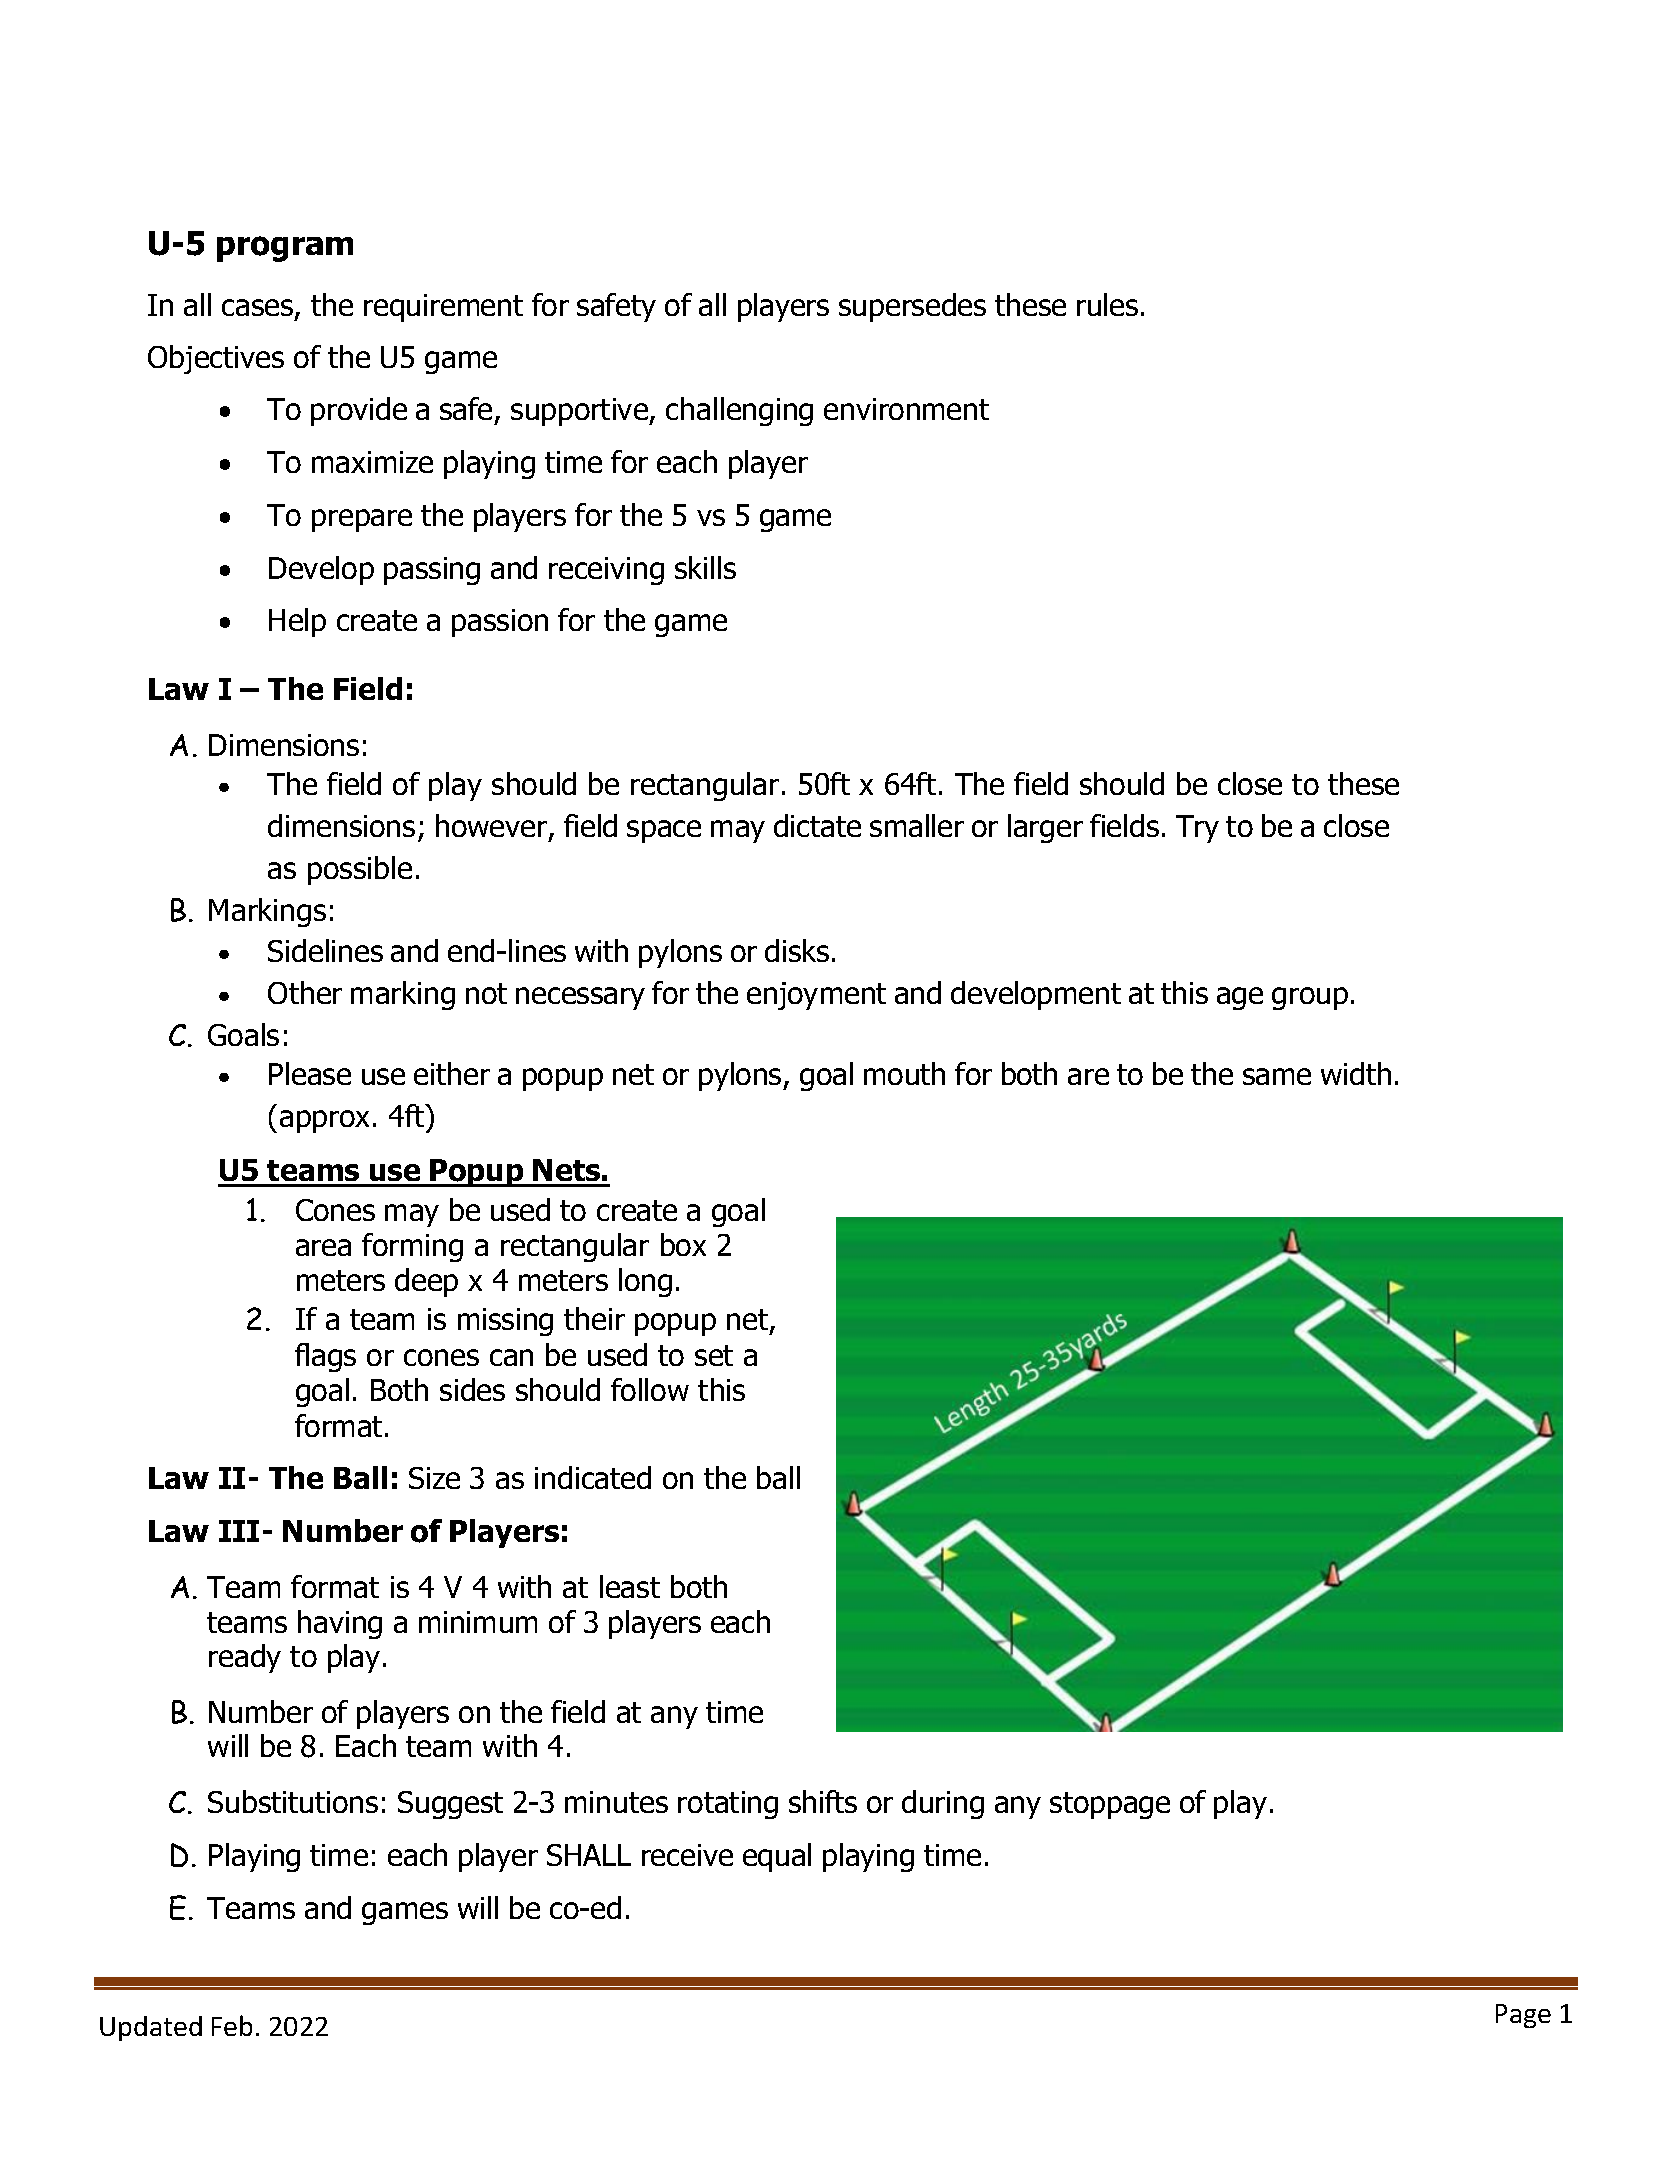 The width and height of the screenshot is (1672, 2164). I want to click on rules, so click(1107, 304).
